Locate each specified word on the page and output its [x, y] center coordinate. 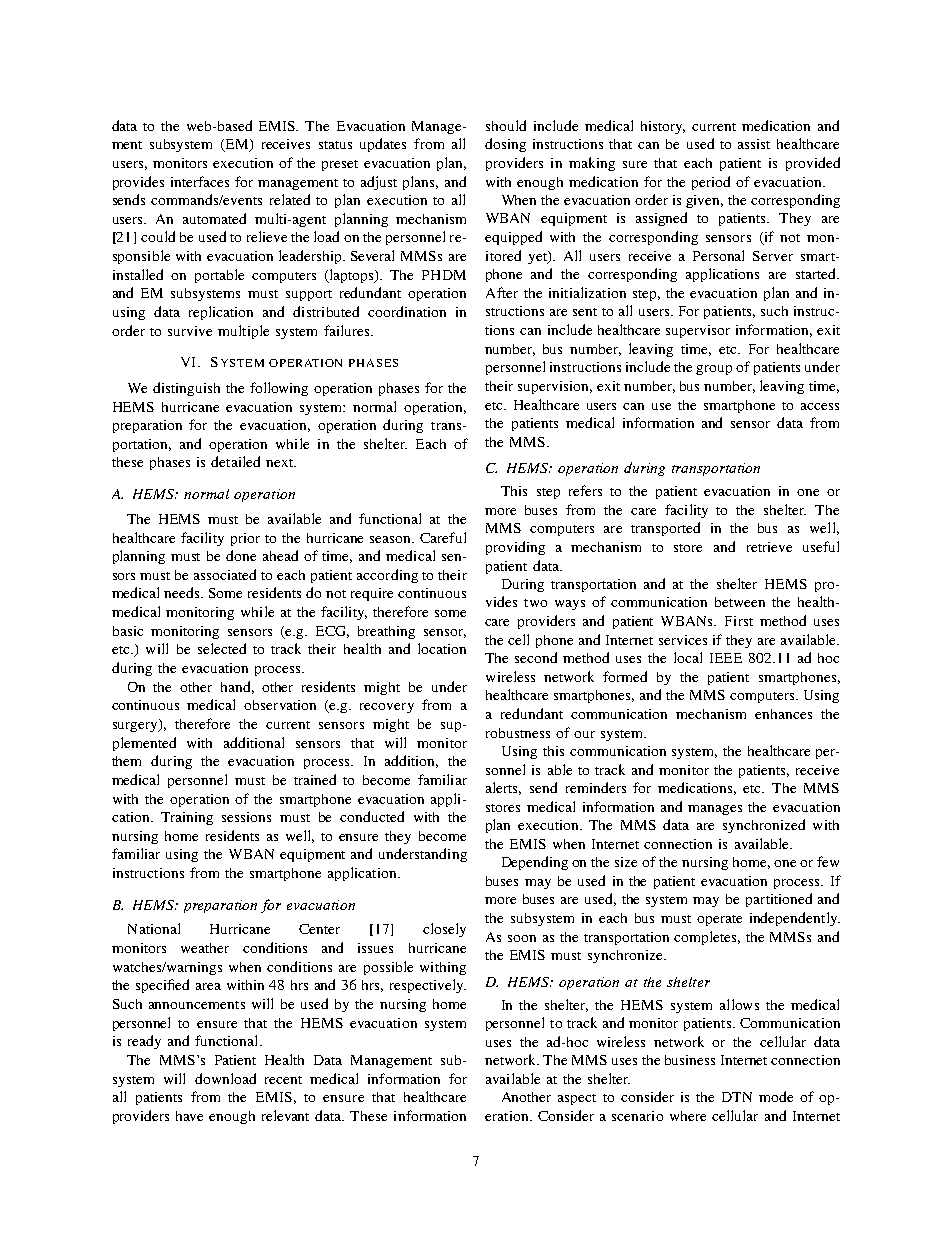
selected [222, 648]
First [739, 621]
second [536, 657]
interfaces [200, 181]
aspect [577, 1099]
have [189, 1116]
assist [754, 144]
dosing [505, 145]
